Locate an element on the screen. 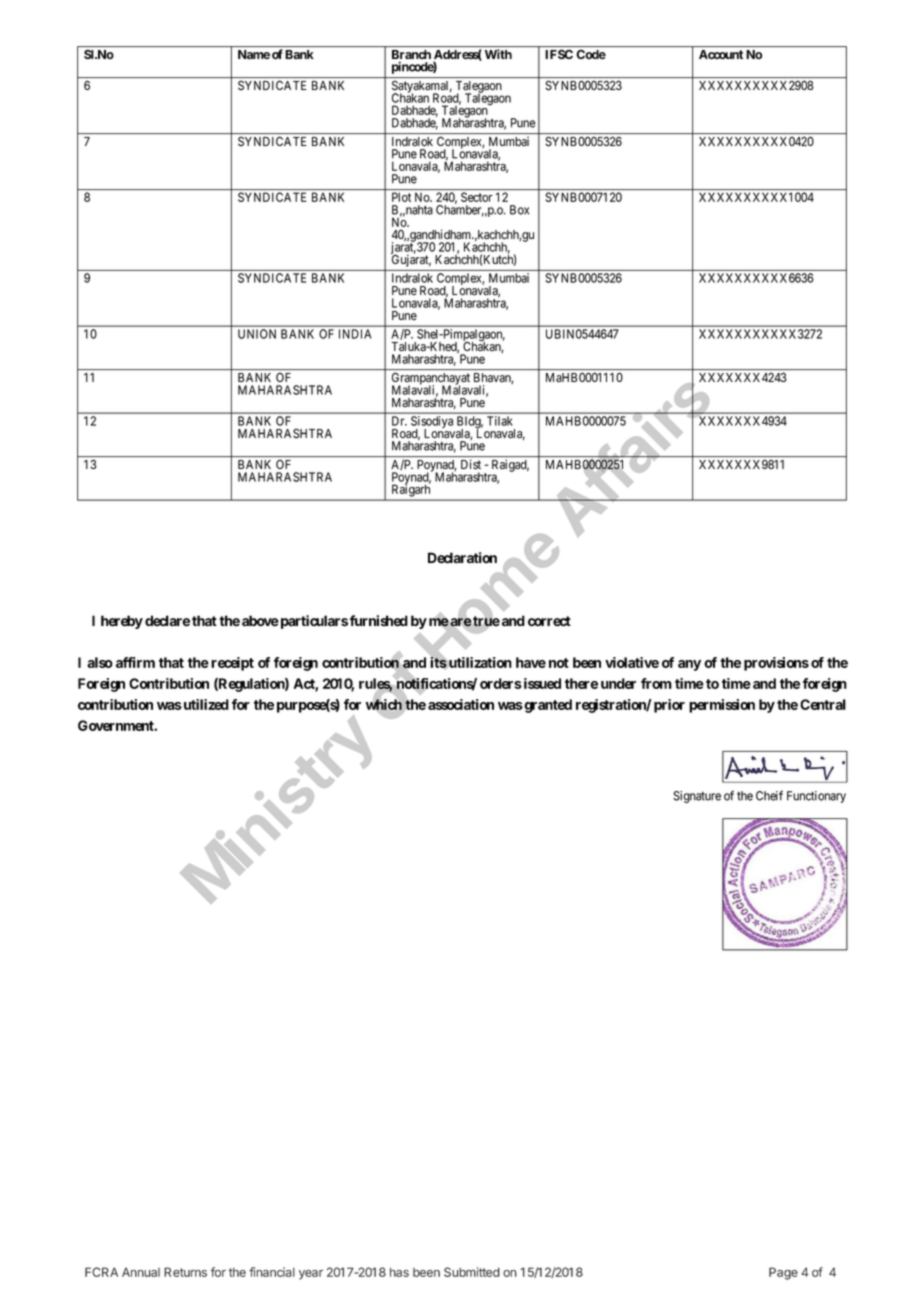 This screenshot has width=924, height=1308. Box is located at coordinates (519, 210).
